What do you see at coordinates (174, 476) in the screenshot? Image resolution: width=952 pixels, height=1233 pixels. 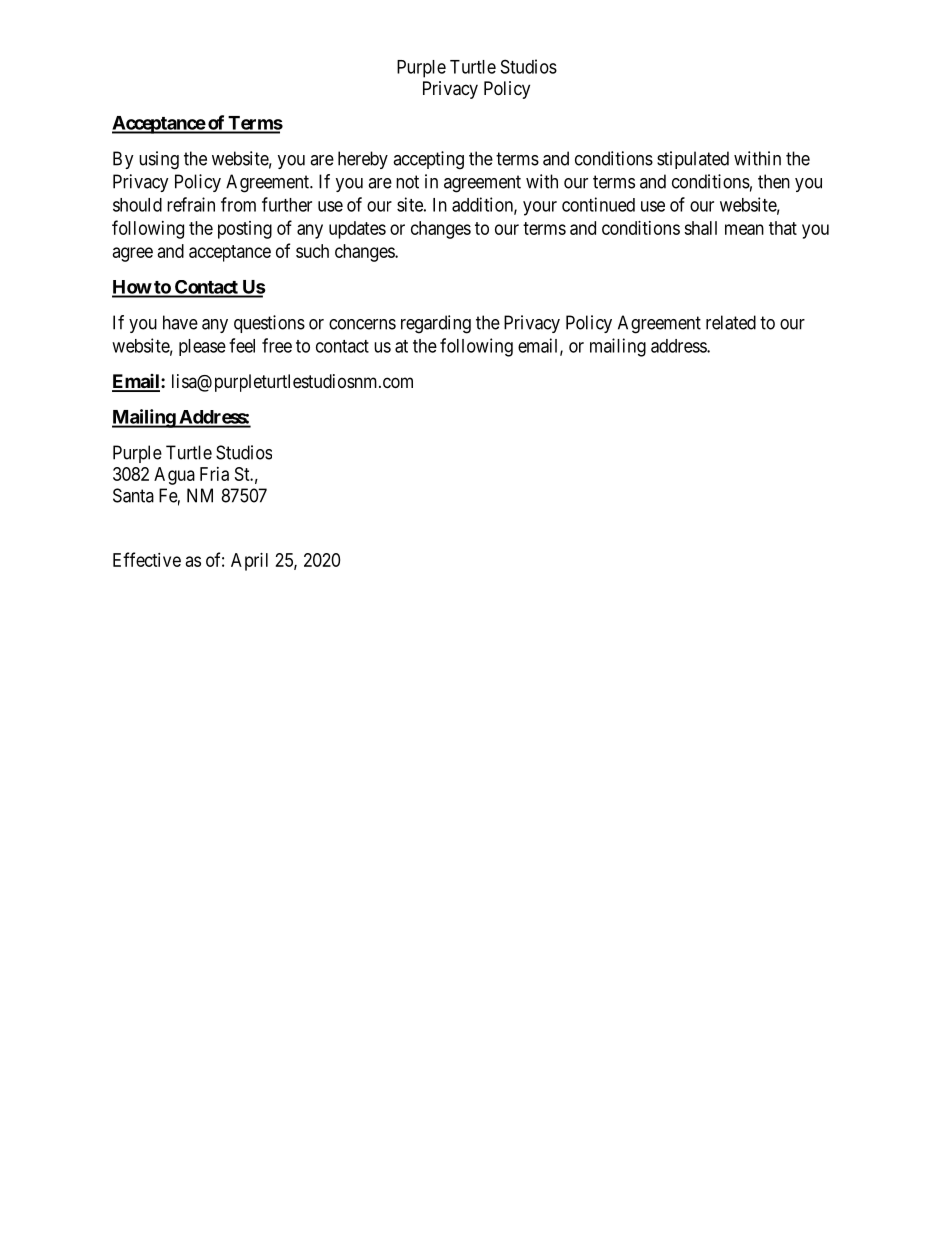 I see `Agua` at bounding box center [174, 476].
